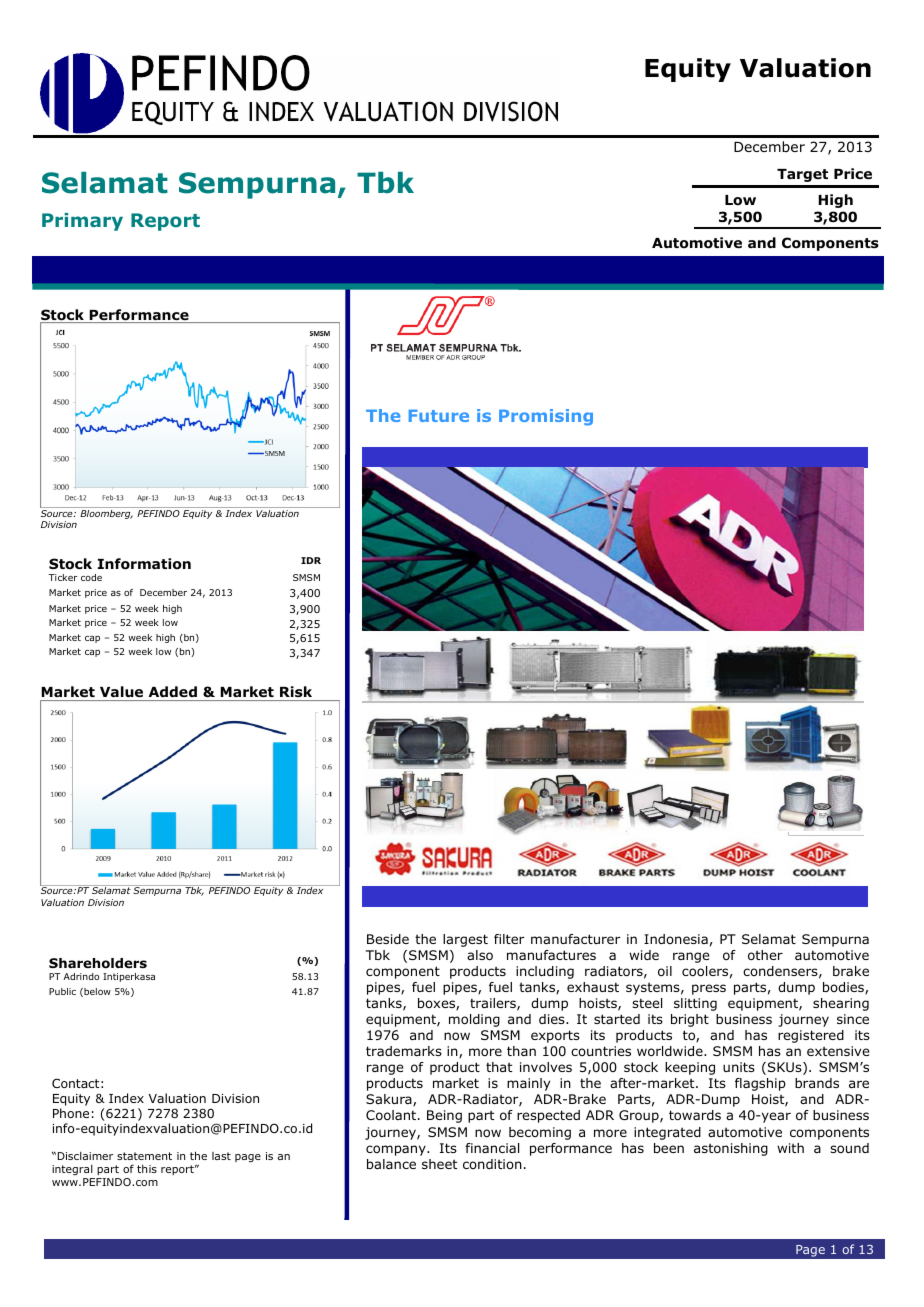  Describe the element at coordinates (802, 175) in the page. I see `Target` at that location.
